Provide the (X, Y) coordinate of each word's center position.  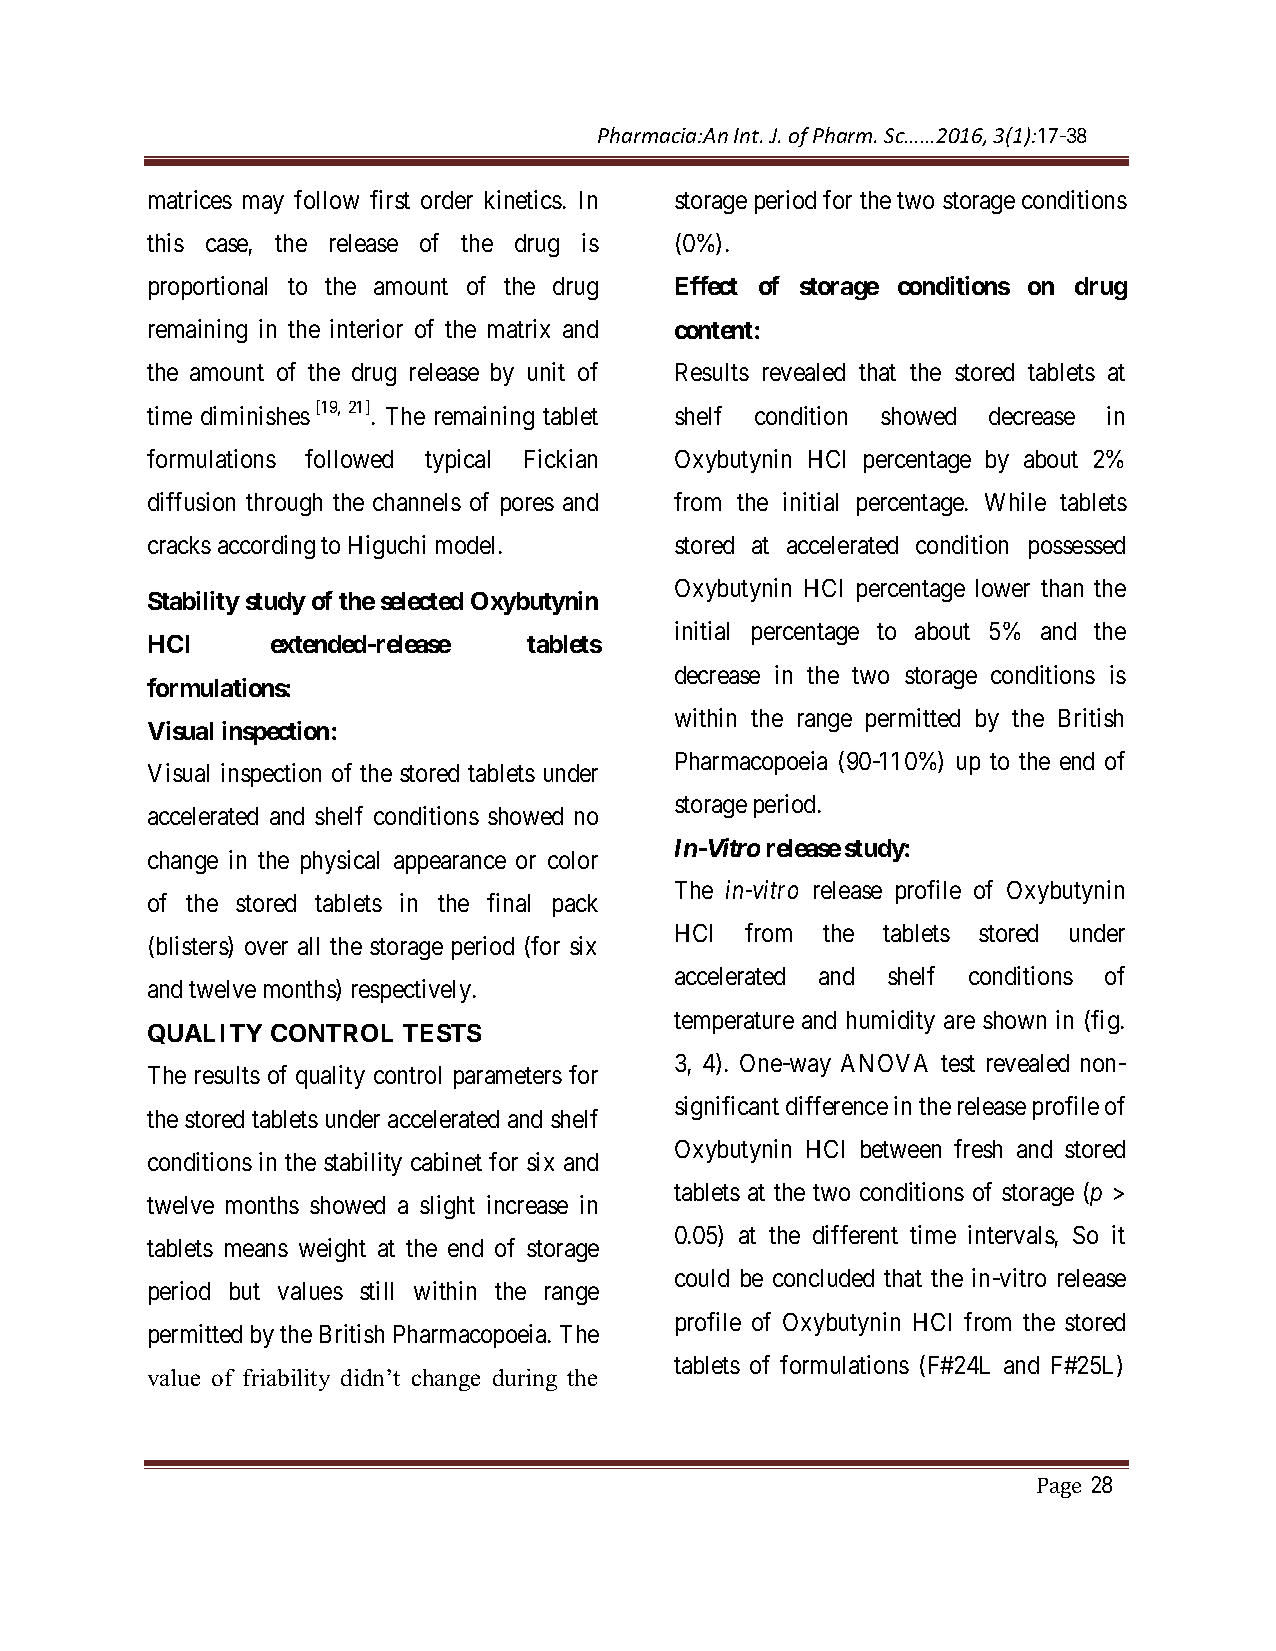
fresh (978, 1148)
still (376, 1290)
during (525, 1380)
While (1015, 501)
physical (340, 862)
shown (1014, 1020)
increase (527, 1204)
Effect (707, 285)
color (573, 860)
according (266, 547)
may (263, 204)
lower (1003, 588)
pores (527, 506)
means (256, 1250)
